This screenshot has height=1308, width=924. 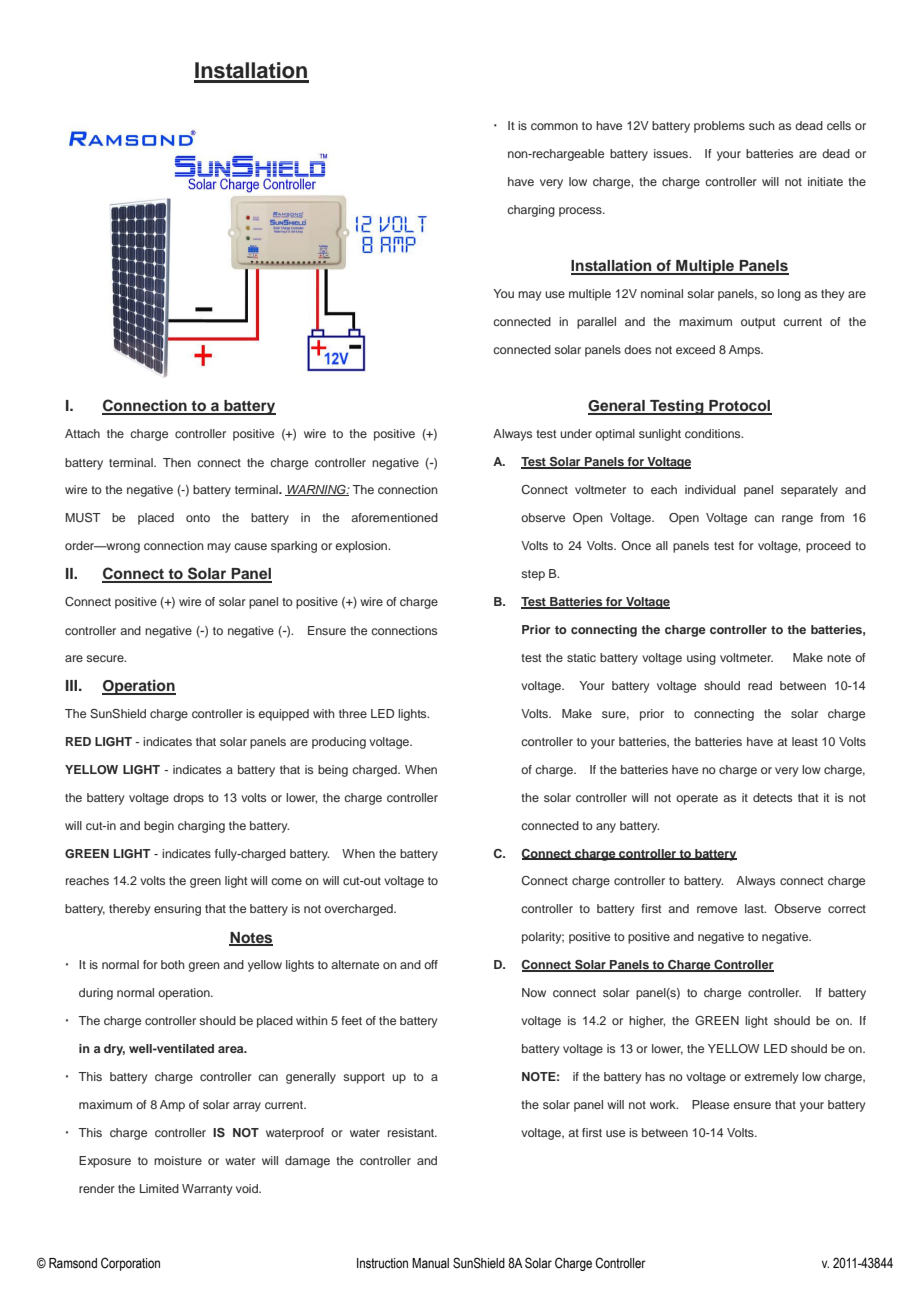 What do you see at coordinates (78, 741) in the screenshot?
I see `RED` at bounding box center [78, 741].
